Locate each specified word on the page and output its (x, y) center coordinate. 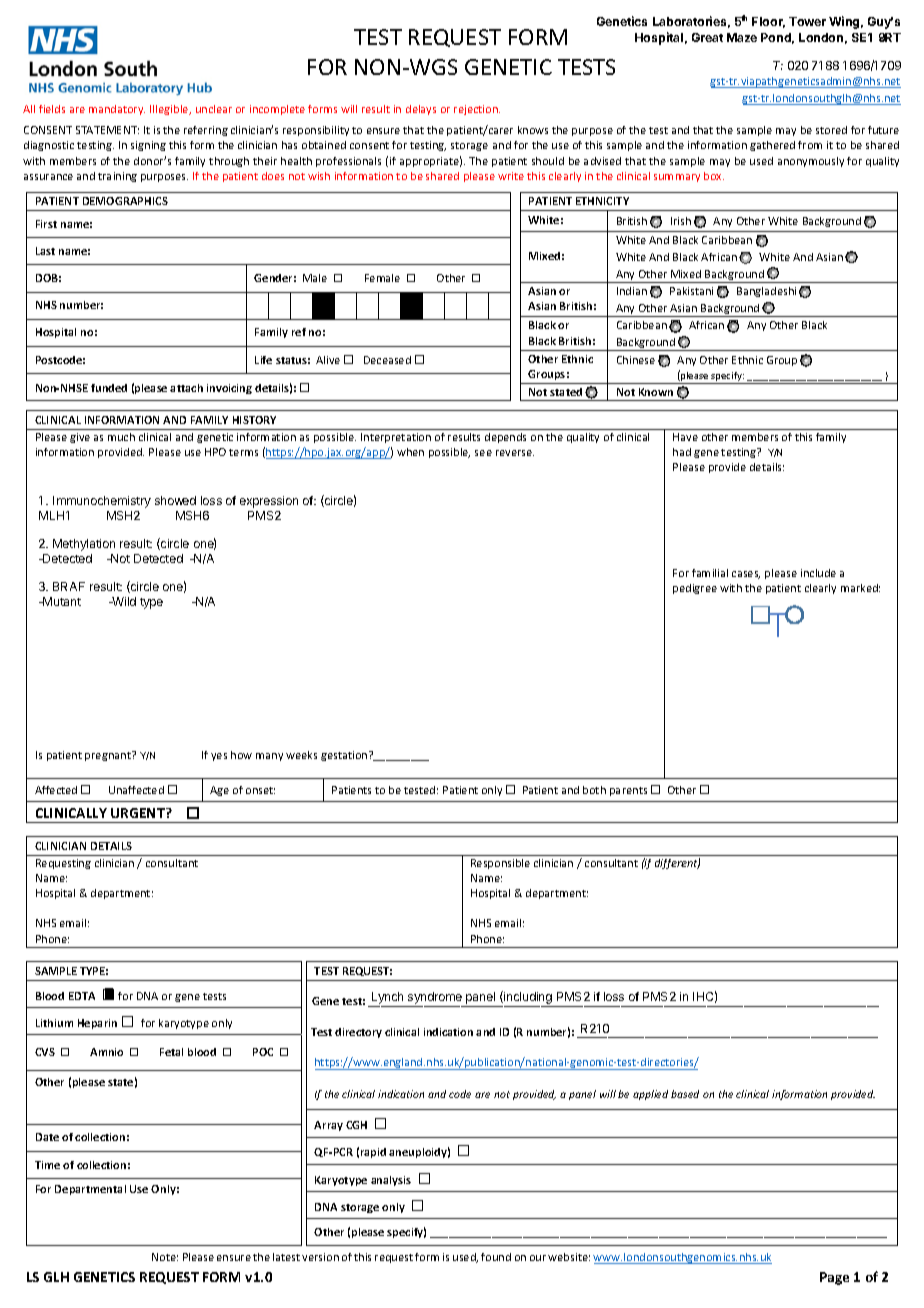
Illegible (170, 110)
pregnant (109, 756)
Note (165, 1257)
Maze (742, 37)
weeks (301, 755)
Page (834, 1278)
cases (746, 575)
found (496, 1257)
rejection (477, 110)
